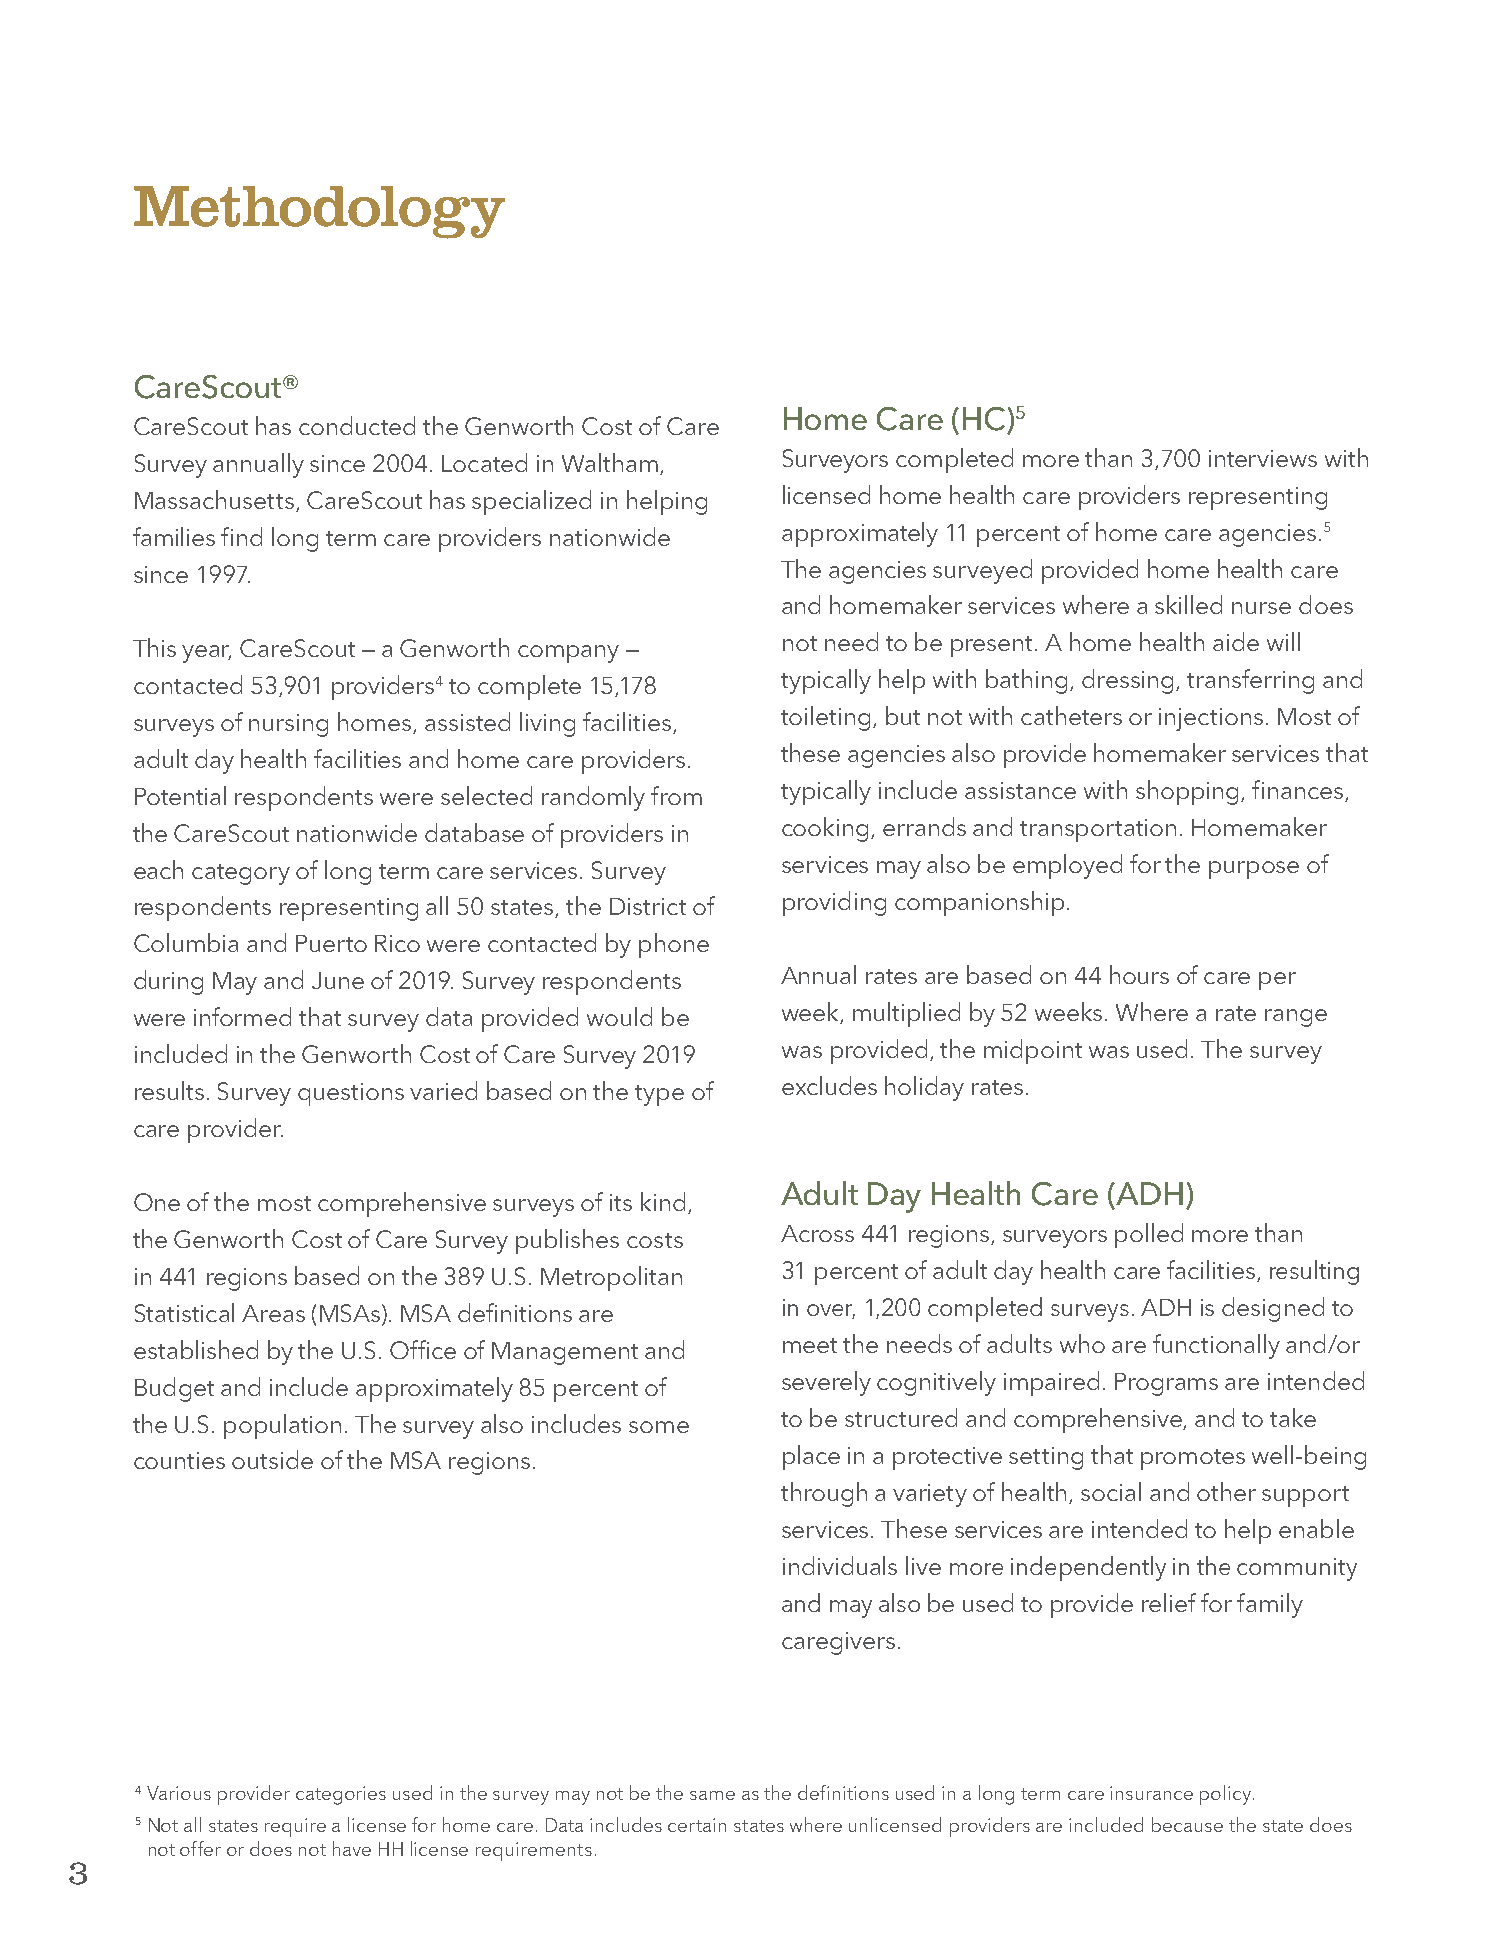  Describe the element at coordinates (610, 462) in the screenshot. I see `Waltham` at that location.
